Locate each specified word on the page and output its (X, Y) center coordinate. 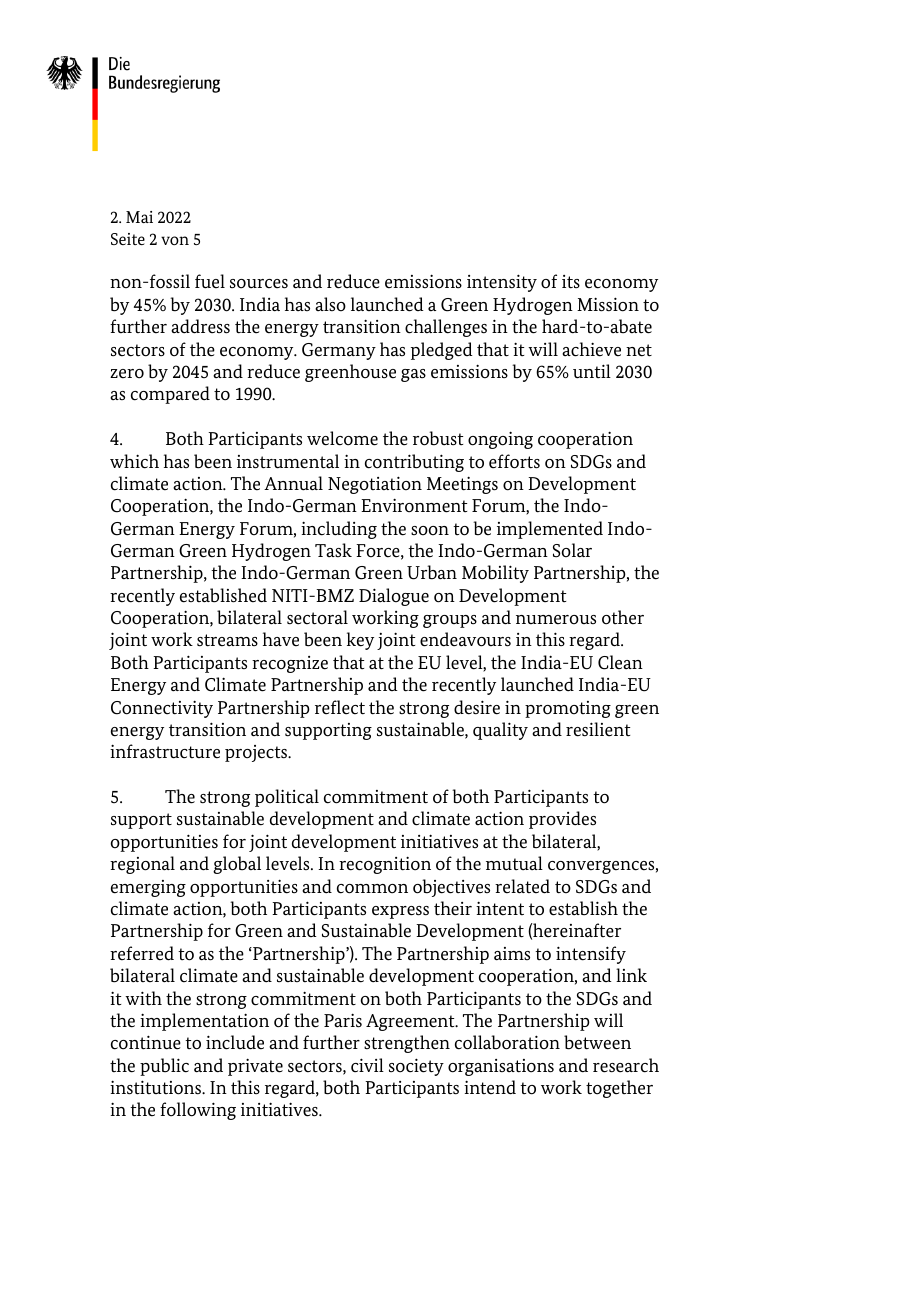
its (571, 282)
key (360, 641)
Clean (620, 662)
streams (227, 640)
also (330, 304)
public (164, 1067)
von (175, 240)
